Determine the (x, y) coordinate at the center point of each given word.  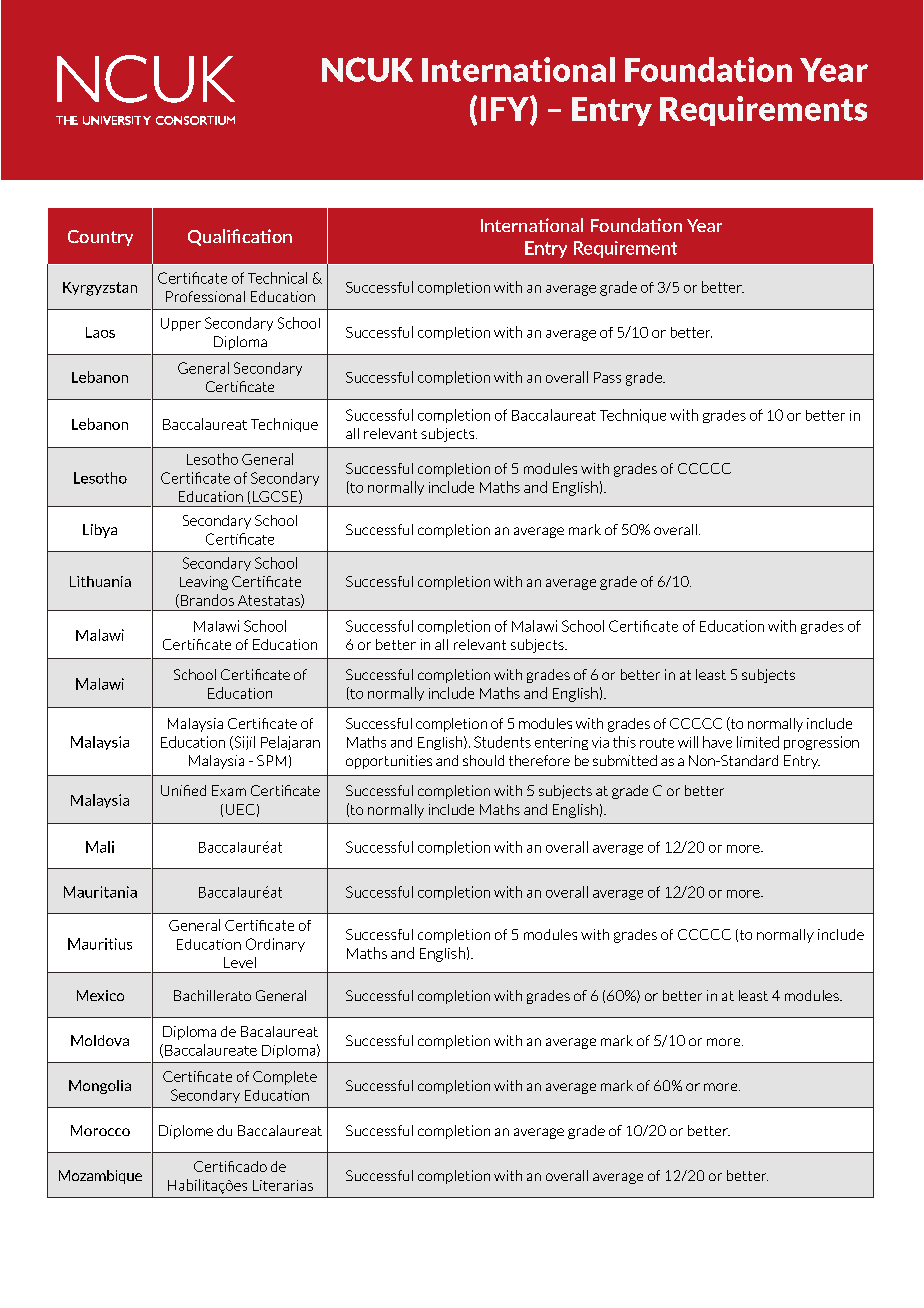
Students (502, 742)
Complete (285, 1078)
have (717, 742)
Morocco (100, 1130)
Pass (607, 377)
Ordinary (275, 945)
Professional (205, 296)
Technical (277, 278)
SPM (271, 760)
